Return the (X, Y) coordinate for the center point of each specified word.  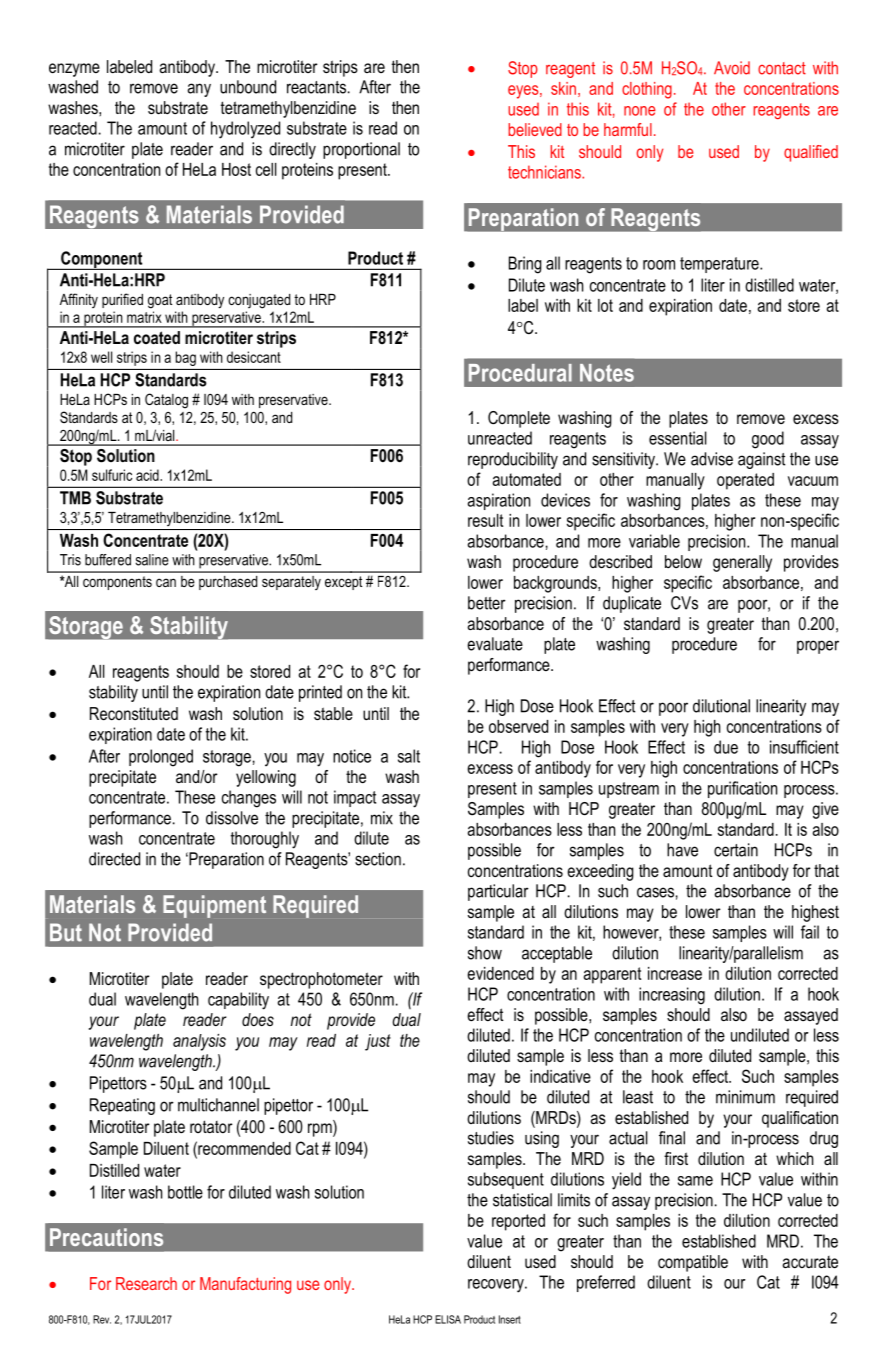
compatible (693, 1263)
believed (535, 129)
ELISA (448, 1319)
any (199, 90)
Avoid (732, 68)
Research (146, 1283)
